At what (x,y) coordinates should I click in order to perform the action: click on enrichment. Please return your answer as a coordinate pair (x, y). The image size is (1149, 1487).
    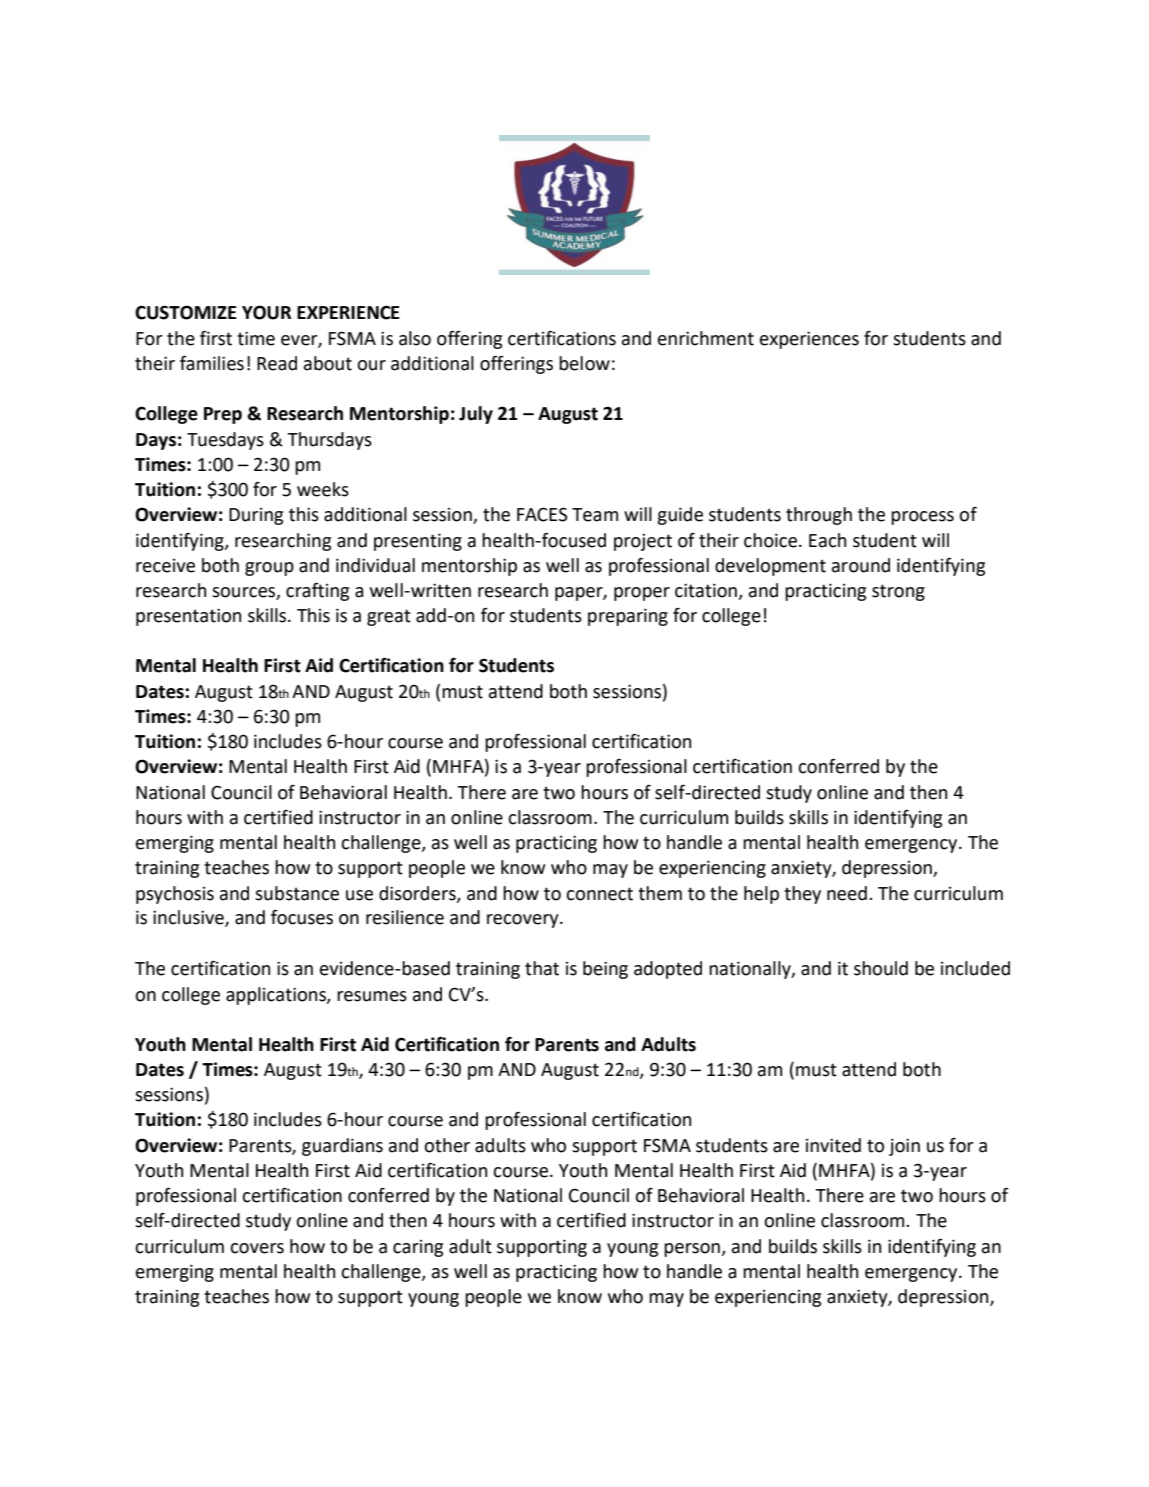
    Looking at the image, I should click on (706, 338).
